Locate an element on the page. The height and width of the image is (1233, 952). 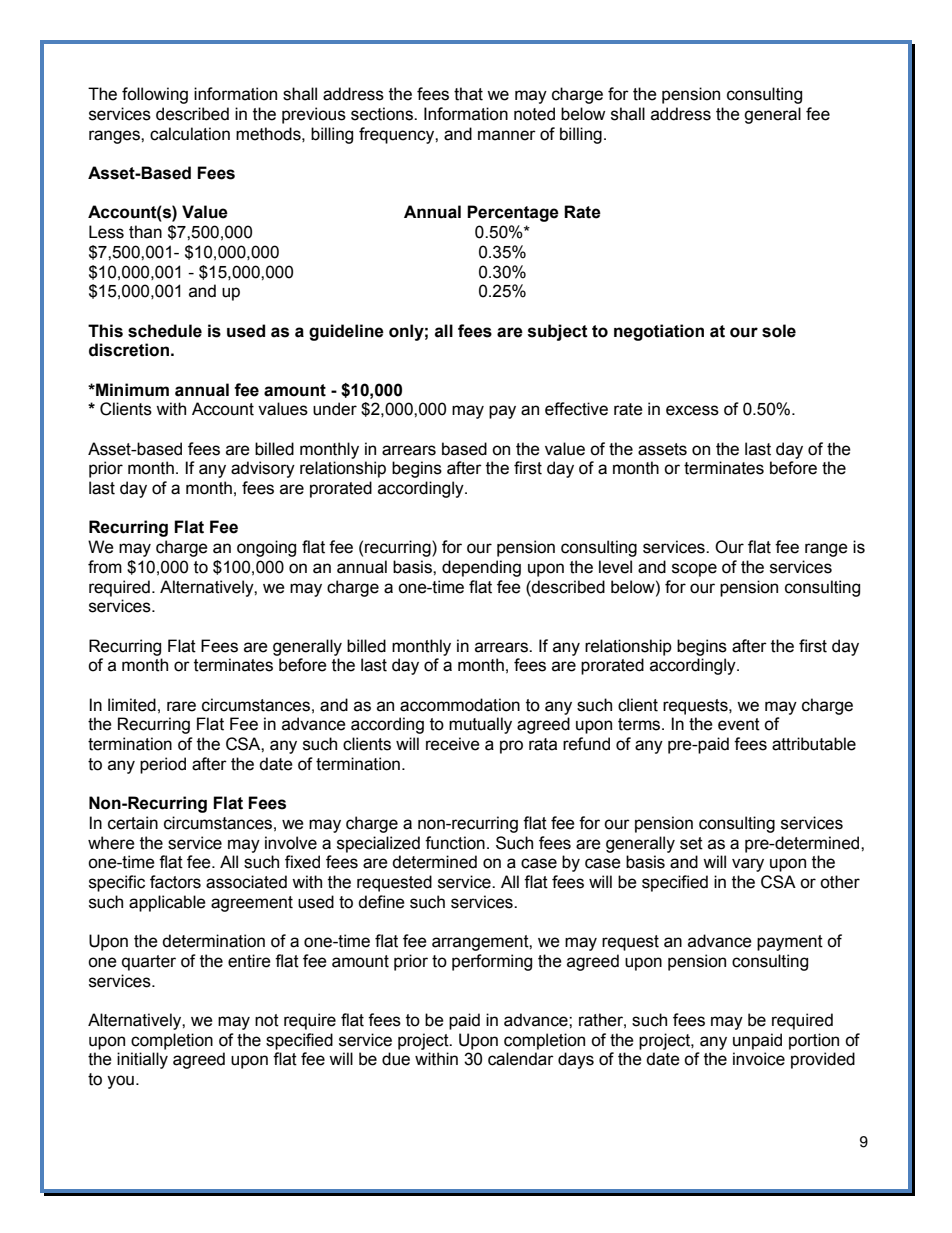
due is located at coordinates (396, 1059).
